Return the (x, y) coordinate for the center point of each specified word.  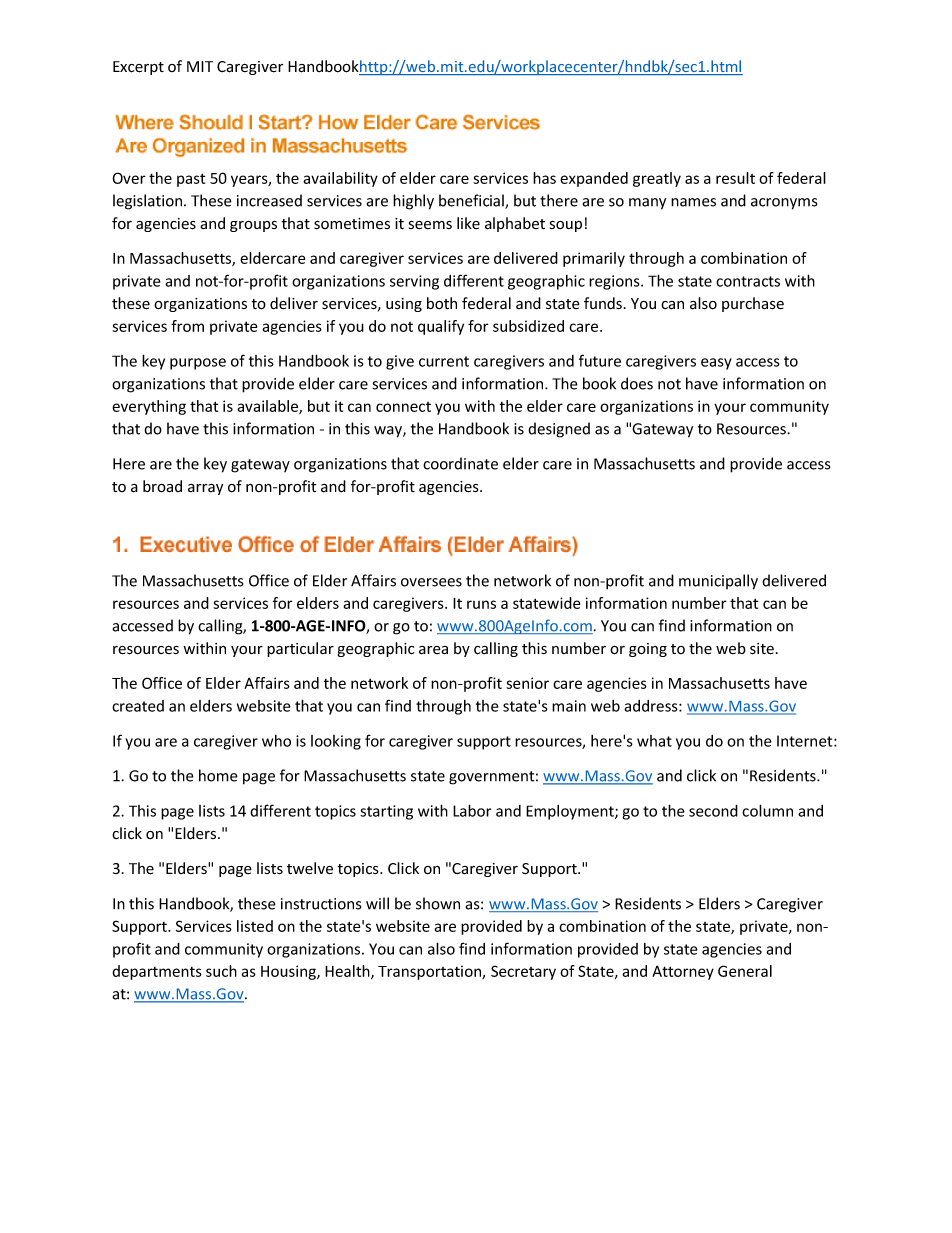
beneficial (472, 201)
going (648, 650)
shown (438, 903)
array (205, 489)
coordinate (460, 463)
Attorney (683, 973)
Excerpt (138, 68)
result (735, 178)
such (221, 971)
